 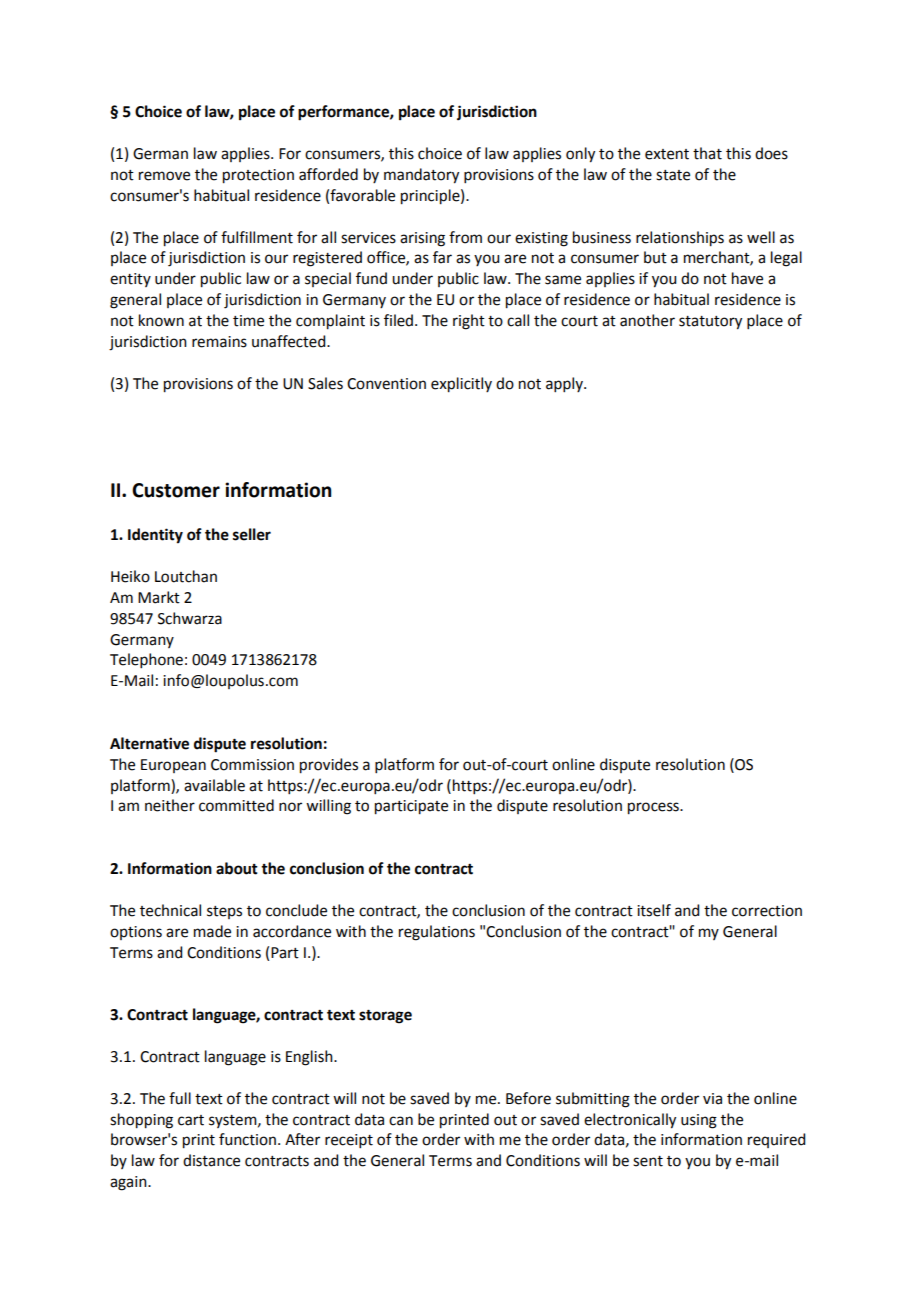 What do you see at coordinates (211, 1160) in the image?
I see `distance` at bounding box center [211, 1160].
